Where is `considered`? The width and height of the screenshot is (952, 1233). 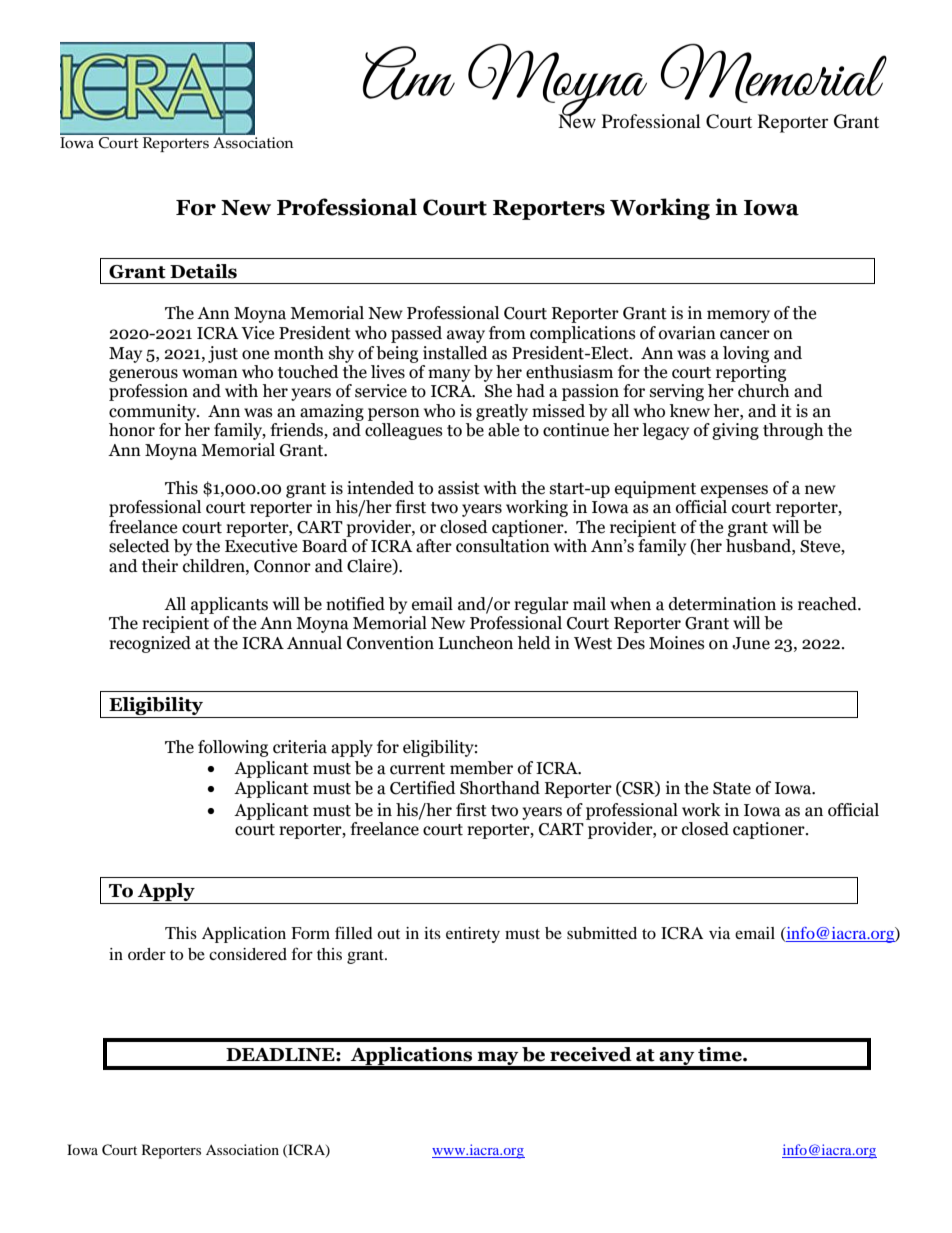
considered is located at coordinates (248, 954).
